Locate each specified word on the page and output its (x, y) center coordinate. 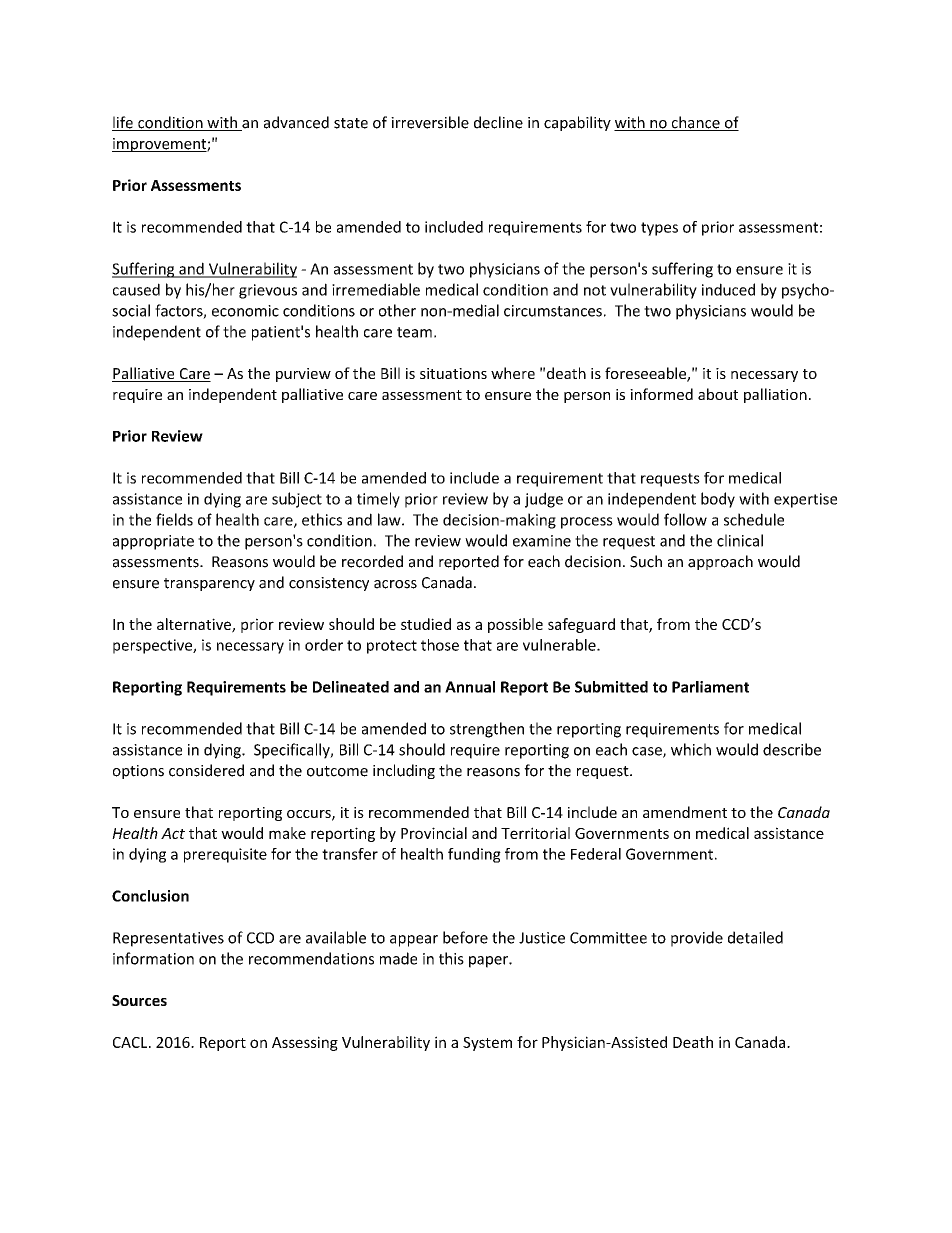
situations (453, 373)
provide (697, 939)
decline (498, 122)
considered (206, 770)
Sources (139, 1000)
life (123, 123)
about (718, 394)
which (691, 749)
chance (695, 123)
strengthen (487, 730)
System (487, 1044)
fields (174, 519)
